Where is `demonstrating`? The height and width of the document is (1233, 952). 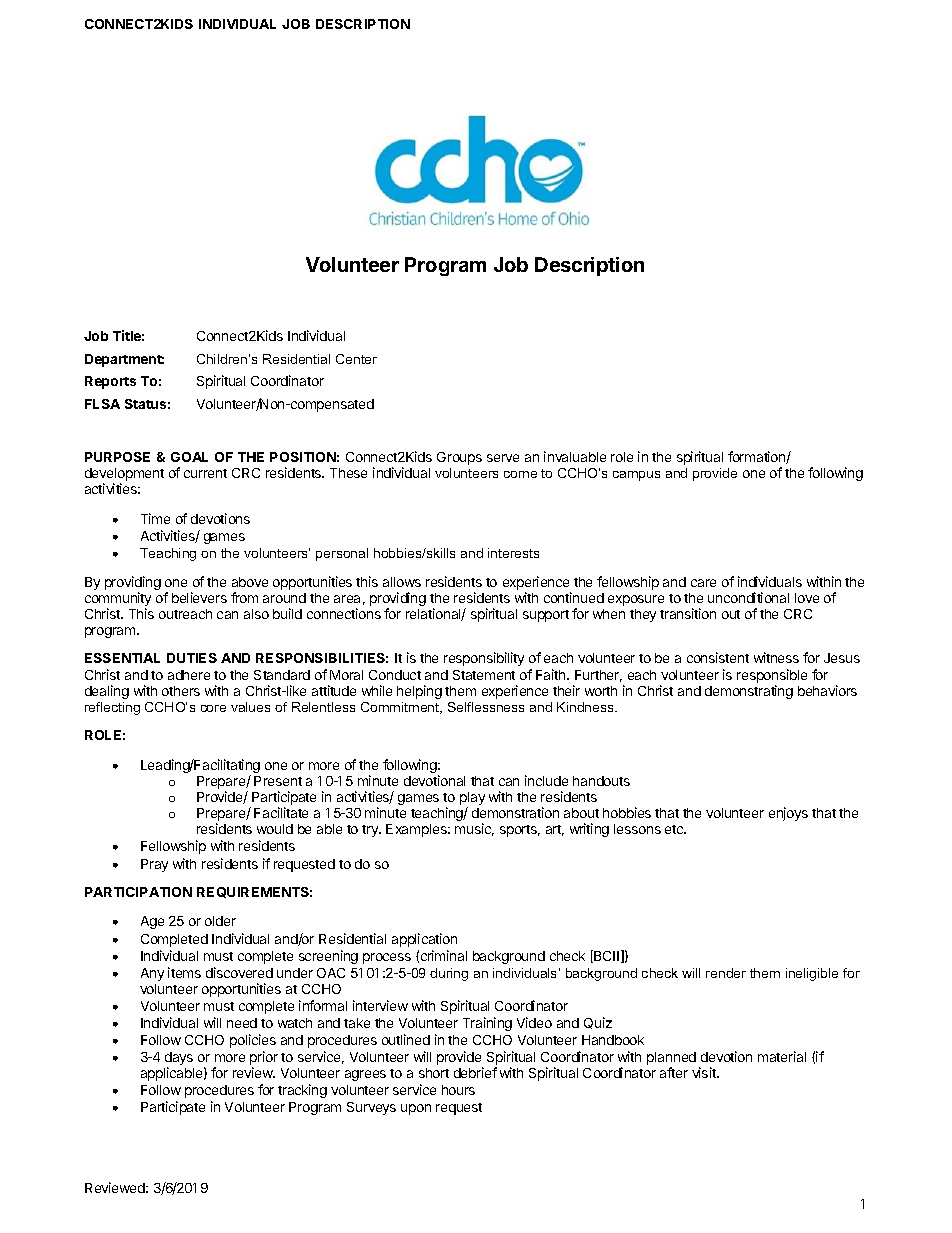
demonstrating is located at coordinates (749, 692).
